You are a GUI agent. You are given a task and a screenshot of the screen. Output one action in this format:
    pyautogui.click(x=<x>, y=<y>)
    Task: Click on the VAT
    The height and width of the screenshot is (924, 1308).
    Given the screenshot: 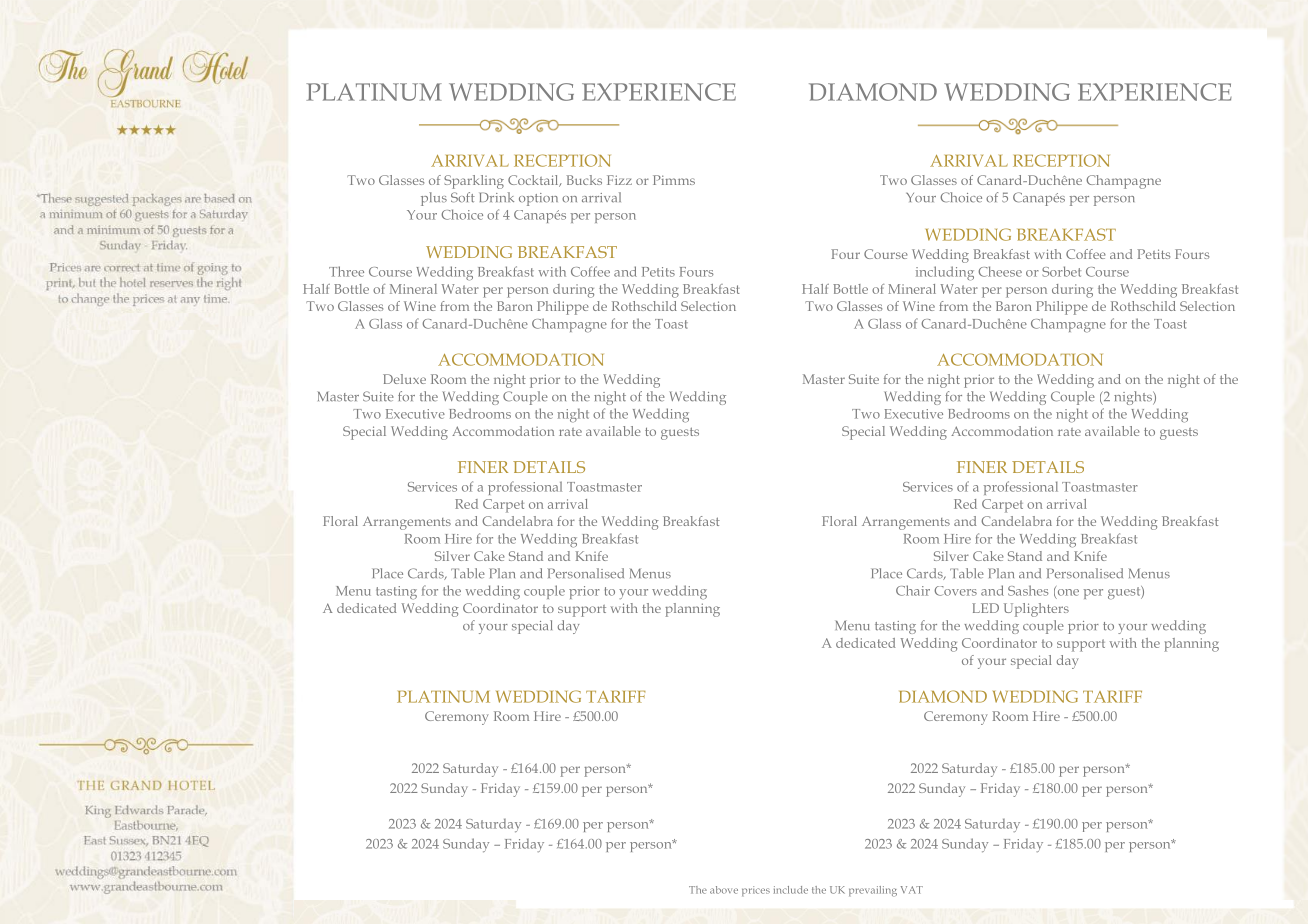 What is the action you would take?
    pyautogui.click(x=912, y=890)
